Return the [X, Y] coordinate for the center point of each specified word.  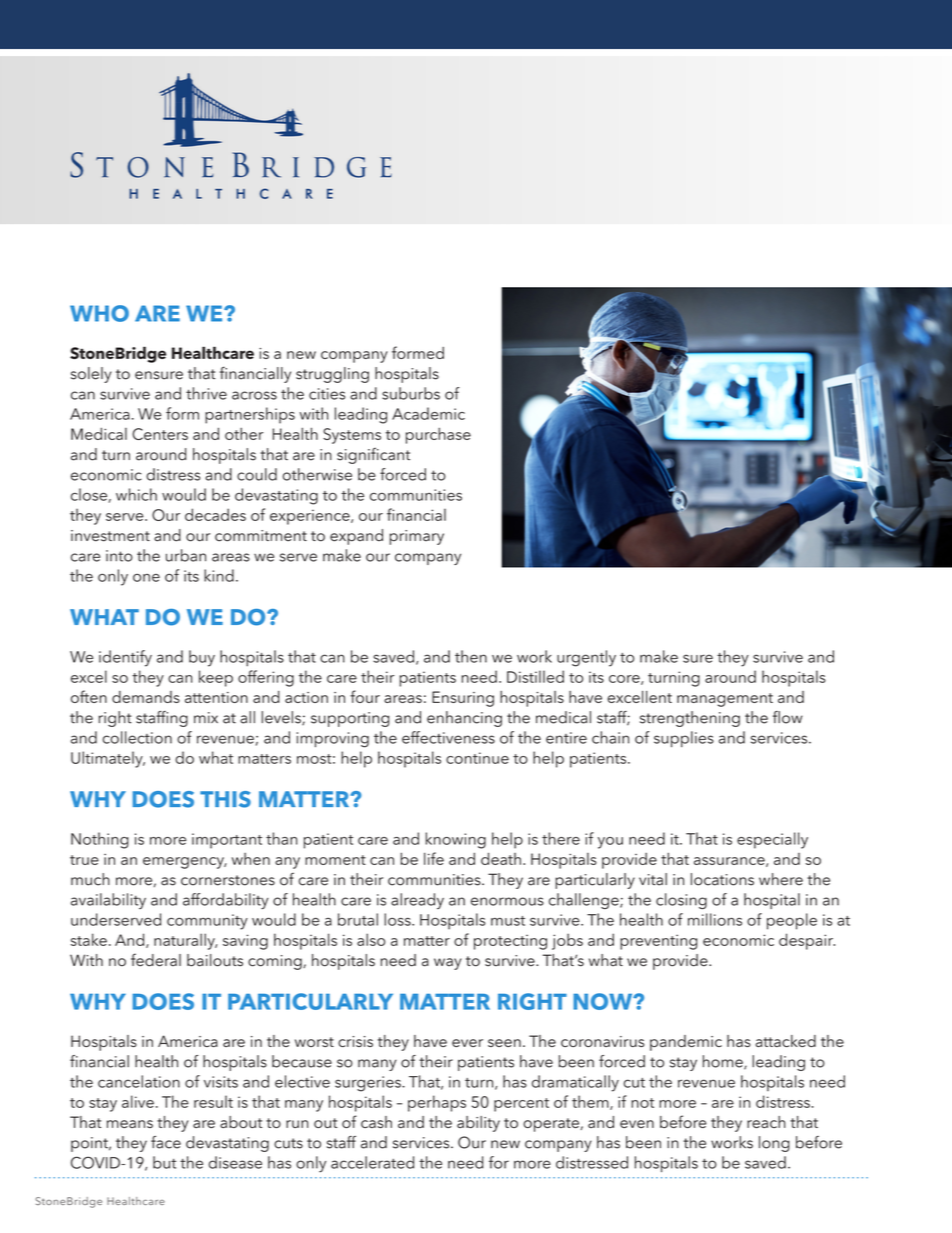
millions [715, 919]
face [166, 1142]
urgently [586, 658]
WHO [99, 313]
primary [417, 537]
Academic [428, 413]
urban [186, 555]
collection [137, 737]
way [448, 964]
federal [156, 960]
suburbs [411, 393]
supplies [684, 739]
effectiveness [448, 737]
